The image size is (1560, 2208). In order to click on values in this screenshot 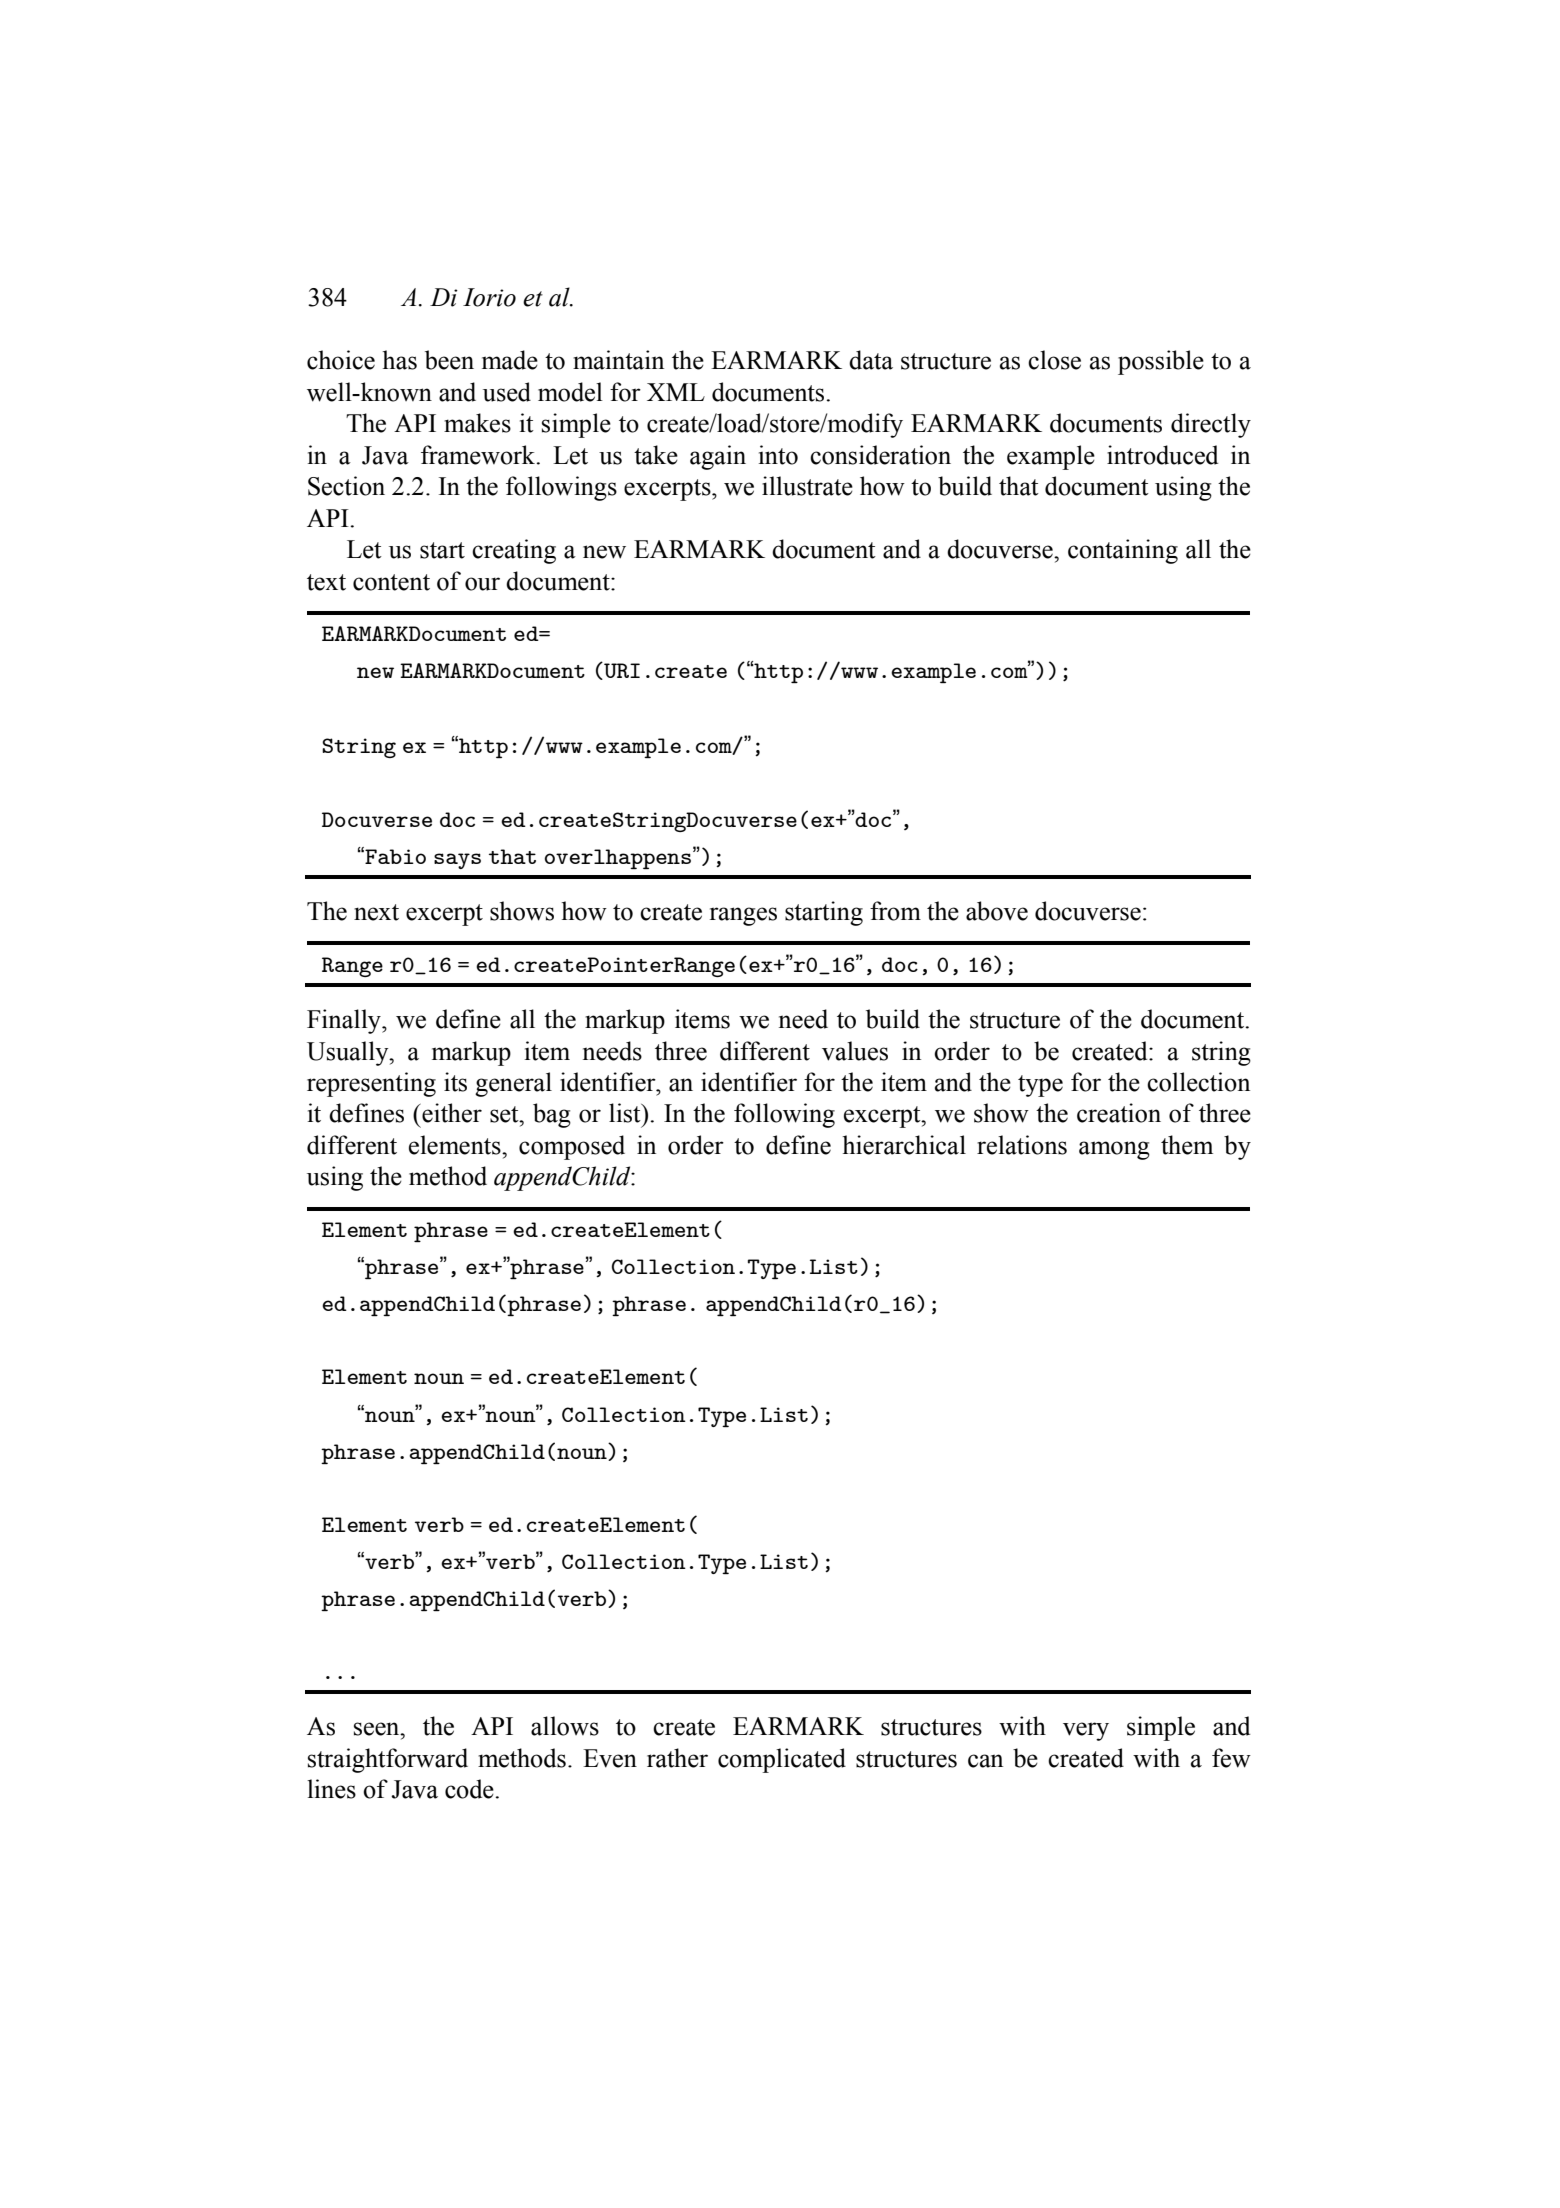, I will do `click(855, 1051)`.
